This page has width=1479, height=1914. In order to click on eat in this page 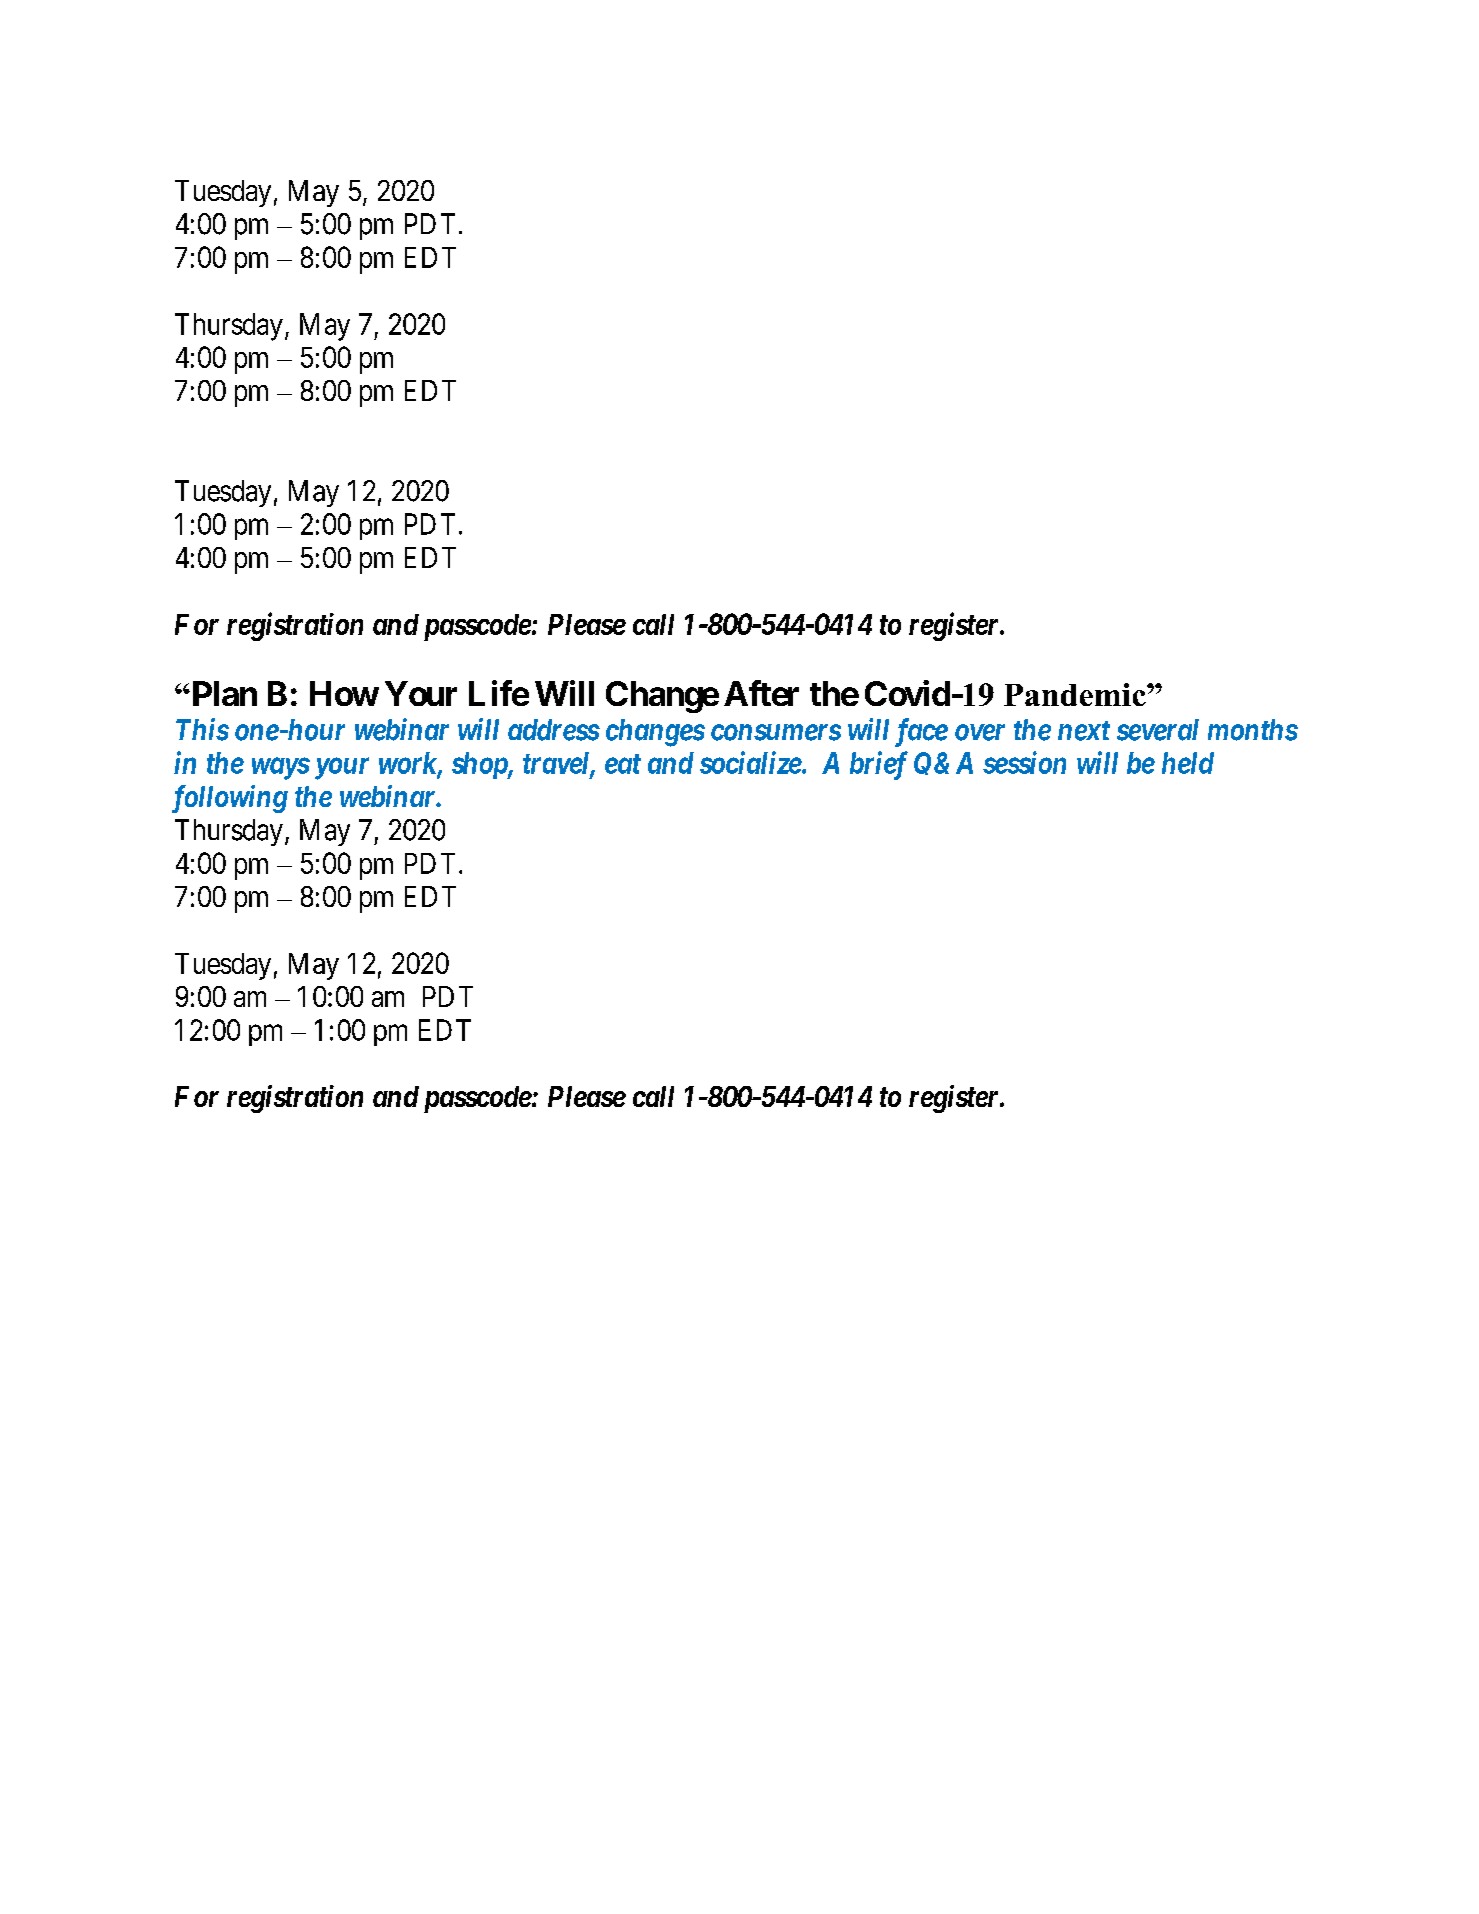, I will do `click(623, 764)`.
